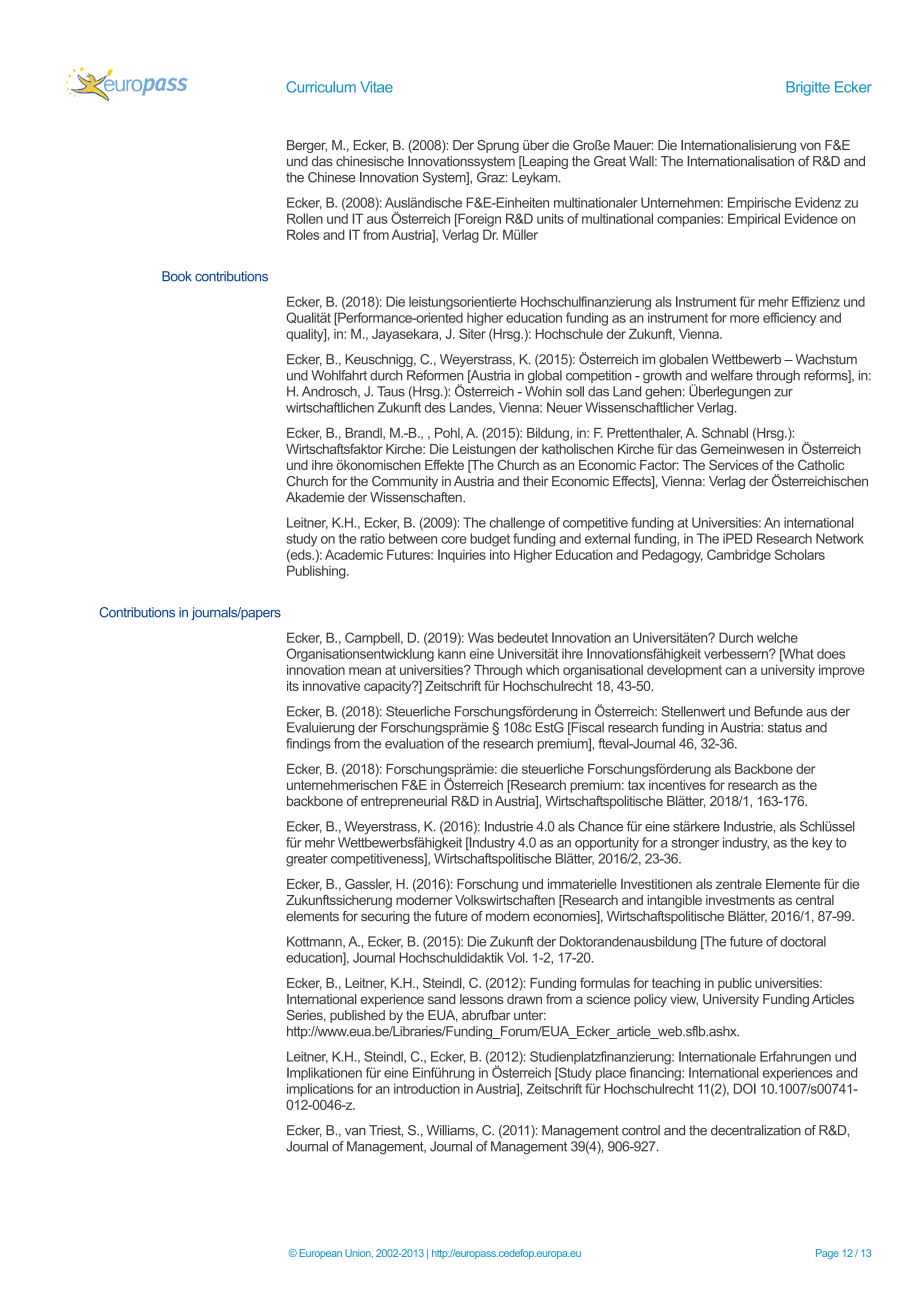  Describe the element at coordinates (414, 743) in the page. I see `evaluation` at that location.
